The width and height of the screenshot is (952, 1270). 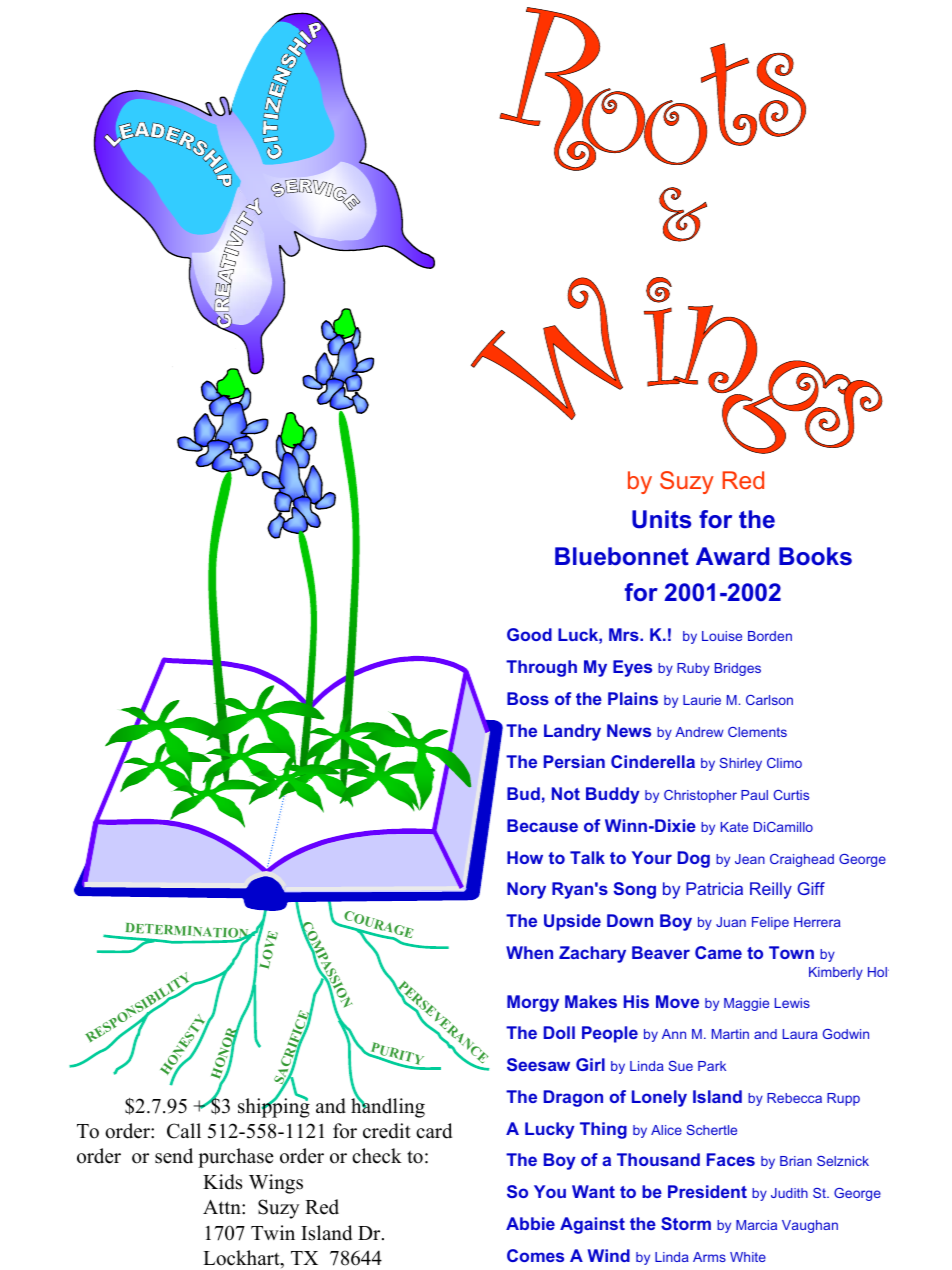 What do you see at coordinates (273, 1232) in the screenshot?
I see `Twin` at bounding box center [273, 1232].
